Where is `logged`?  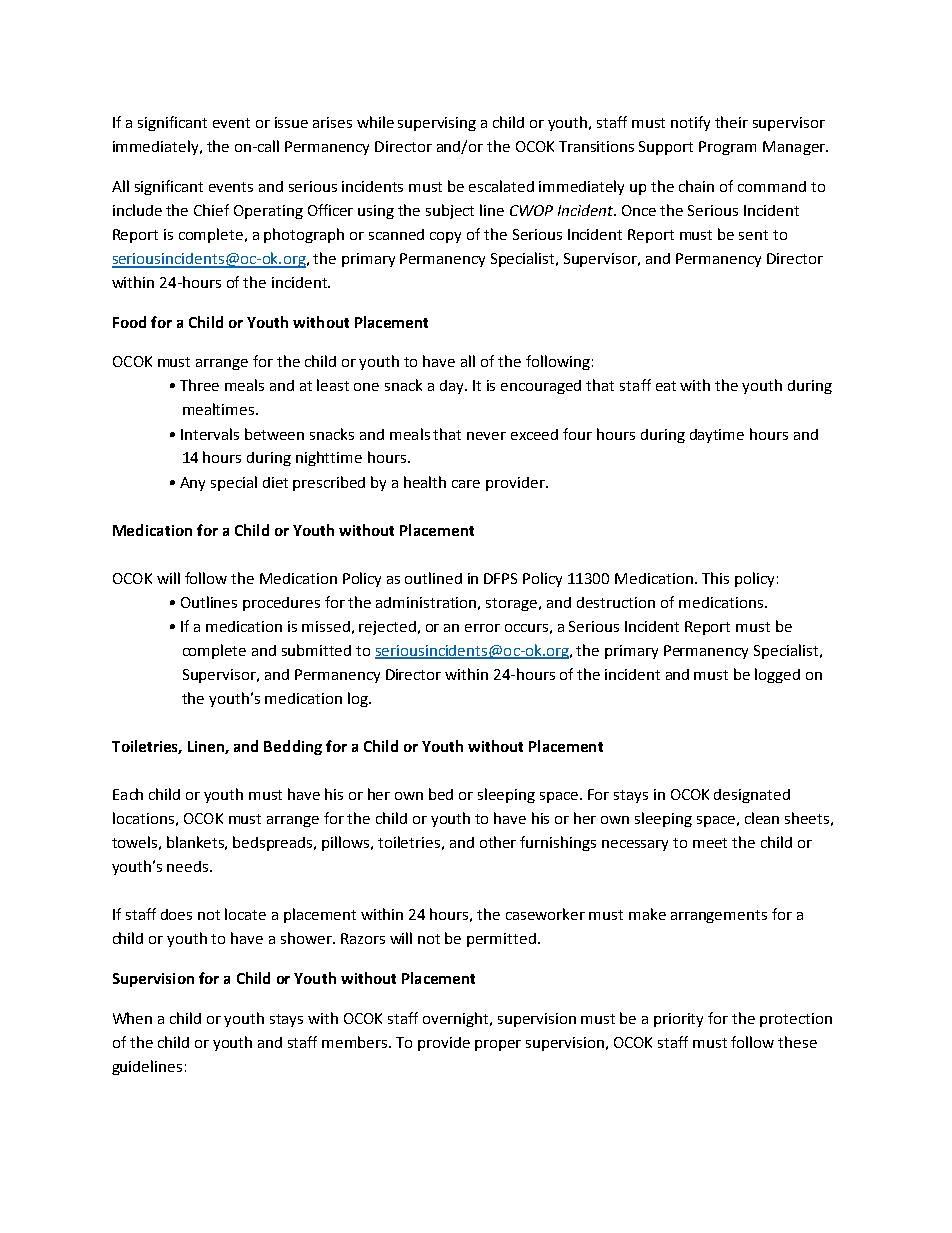 logged is located at coordinates (777, 675).
